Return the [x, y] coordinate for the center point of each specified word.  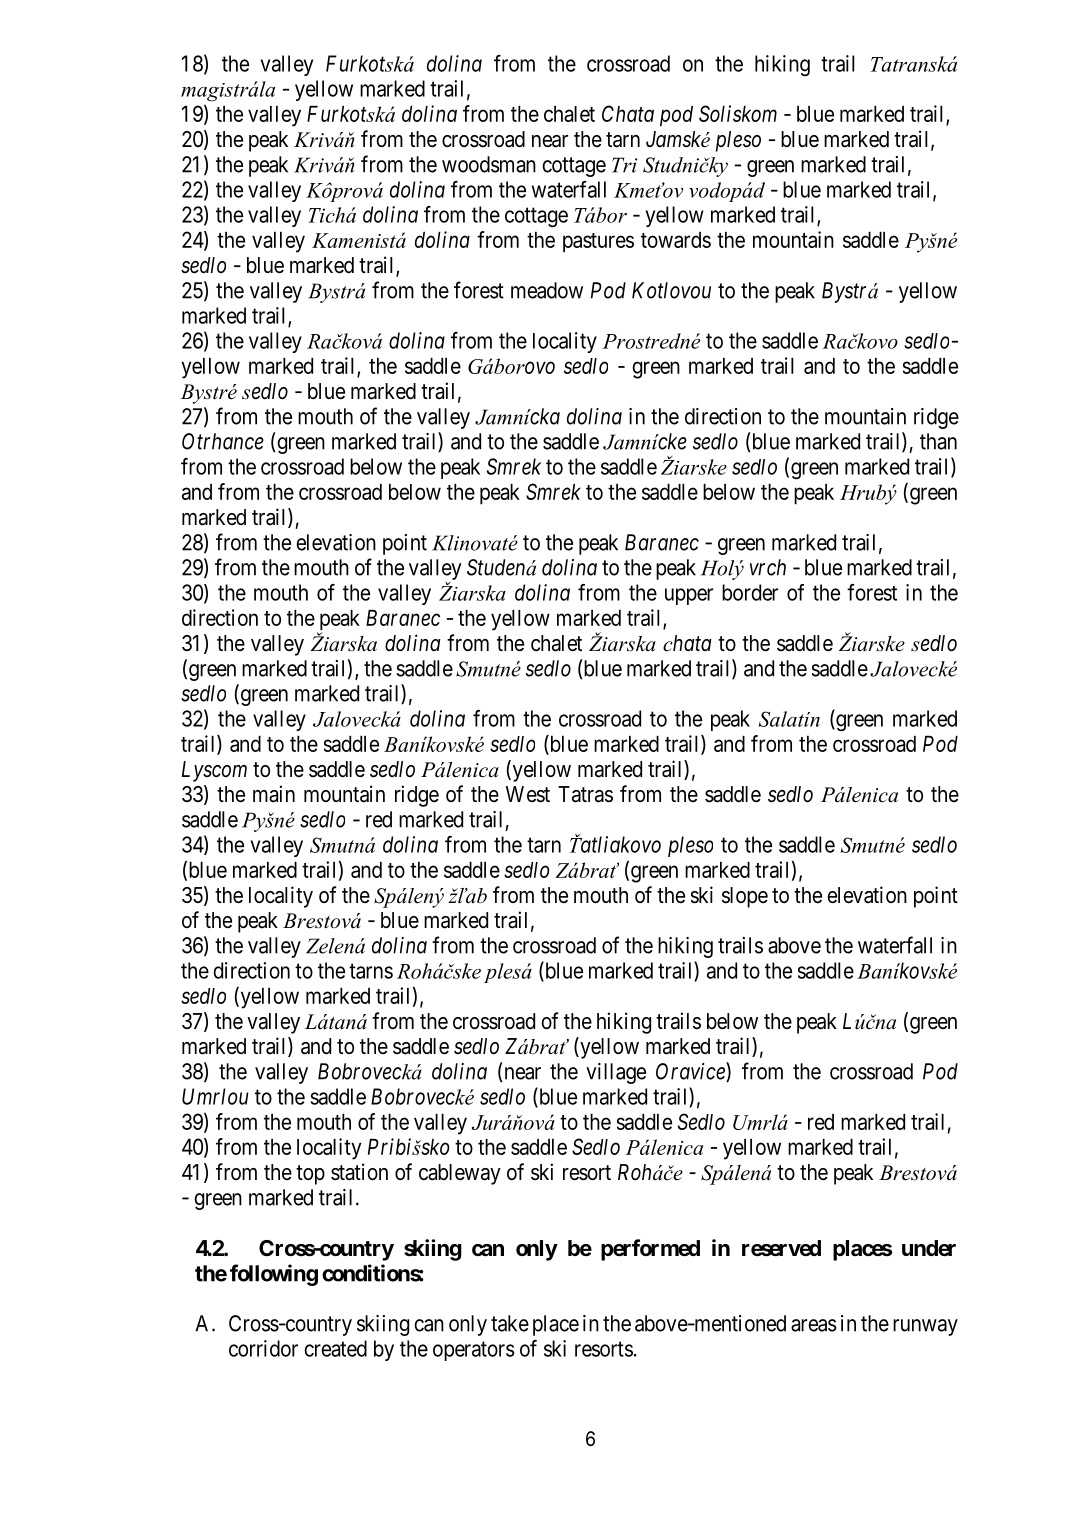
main [274, 794]
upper [689, 596]
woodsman [489, 164]
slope [745, 897]
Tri [624, 165]
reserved [781, 1248]
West [528, 794]
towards [676, 240]
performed [650, 1250]
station [359, 1172]
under [929, 1248]
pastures [598, 243]
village [616, 1073]
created [335, 1348]
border [750, 592]
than [938, 441]
